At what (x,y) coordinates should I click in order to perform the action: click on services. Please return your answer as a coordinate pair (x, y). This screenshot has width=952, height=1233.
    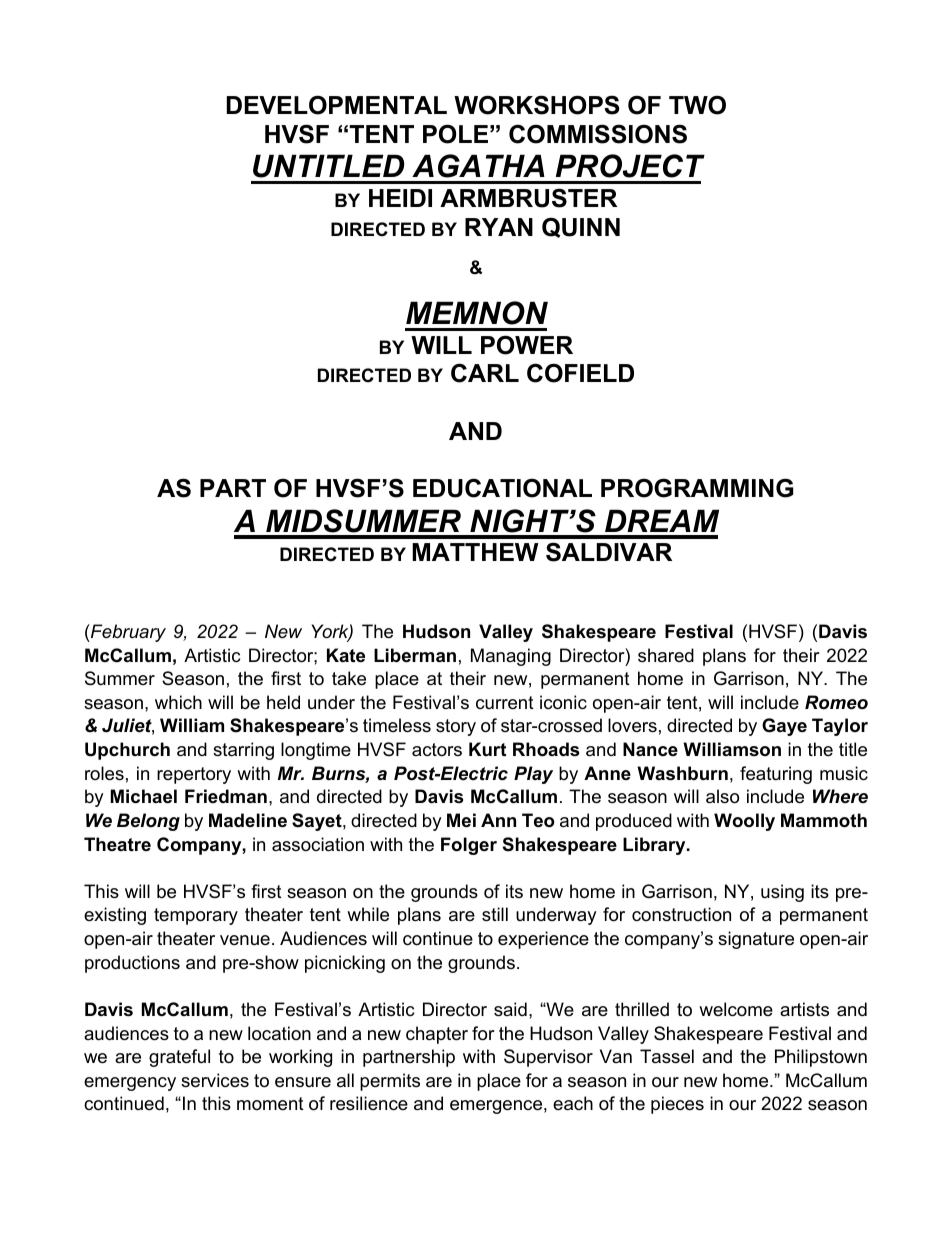
    Looking at the image, I should click on (215, 1080).
